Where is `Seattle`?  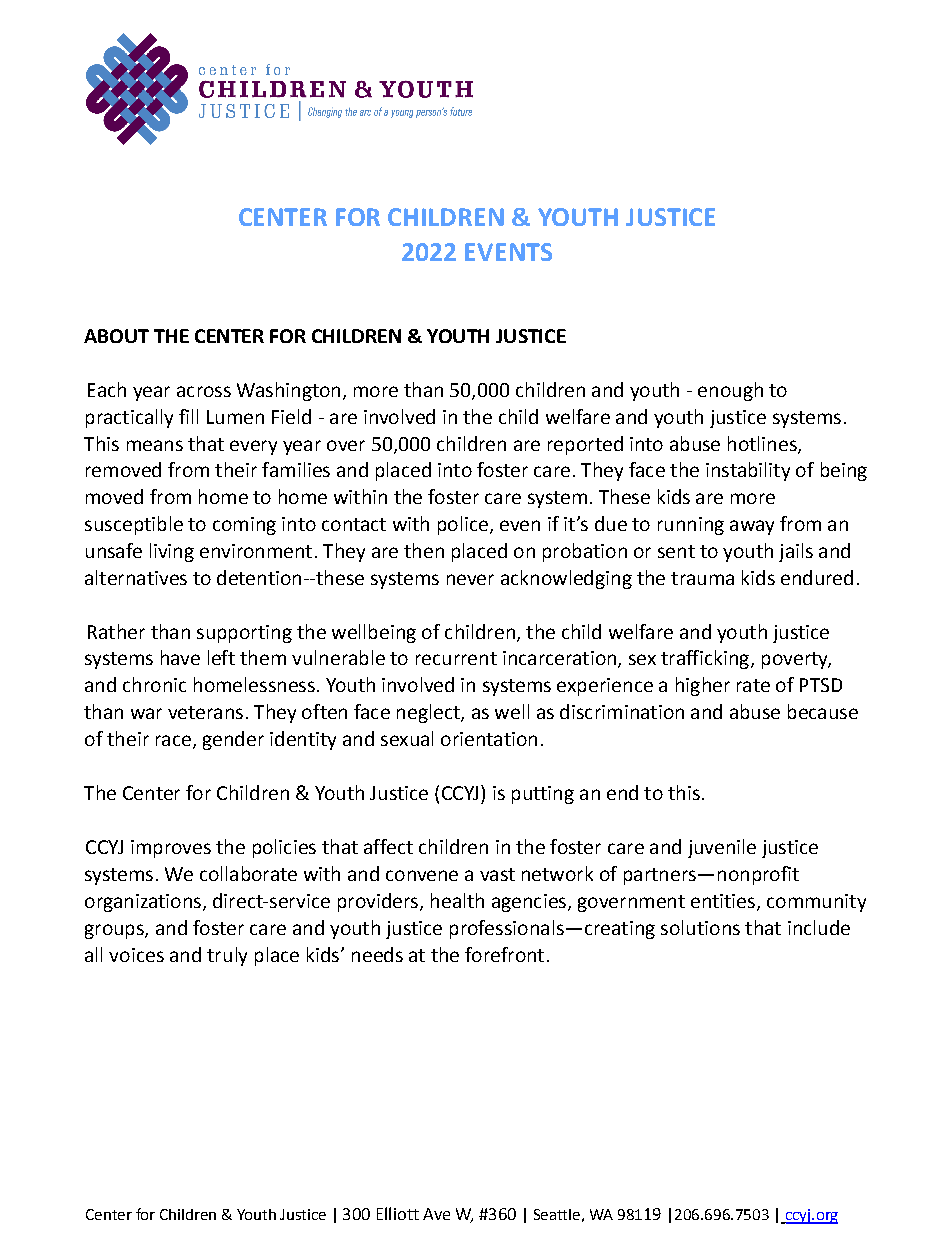
Seattle is located at coordinates (557, 1214).
